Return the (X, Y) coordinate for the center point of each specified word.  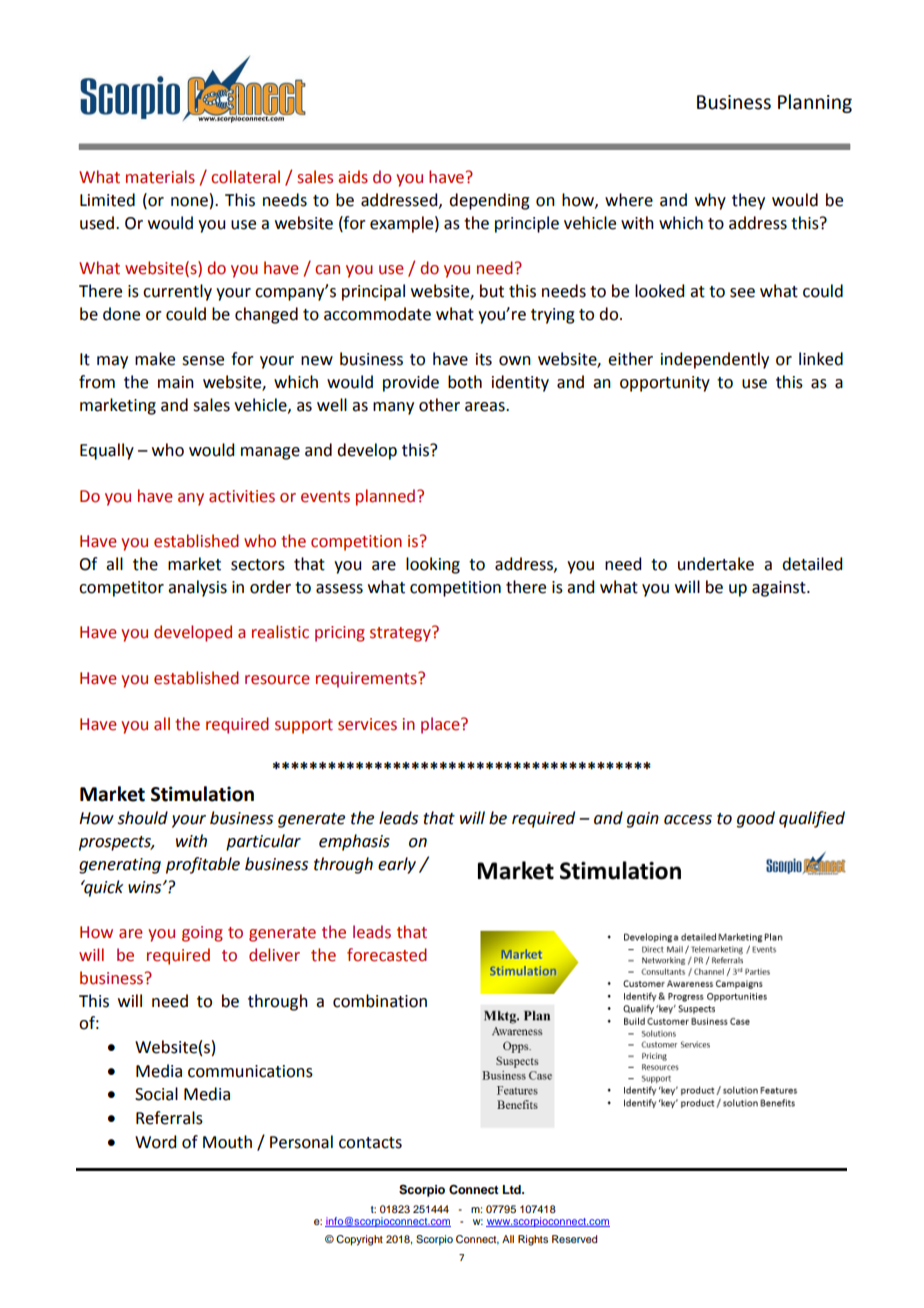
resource (277, 680)
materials (160, 177)
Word (155, 1142)
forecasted (387, 955)
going (202, 934)
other (439, 405)
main (176, 382)
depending (489, 201)
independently (715, 360)
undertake (716, 564)
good (756, 819)
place (441, 725)
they (748, 201)
